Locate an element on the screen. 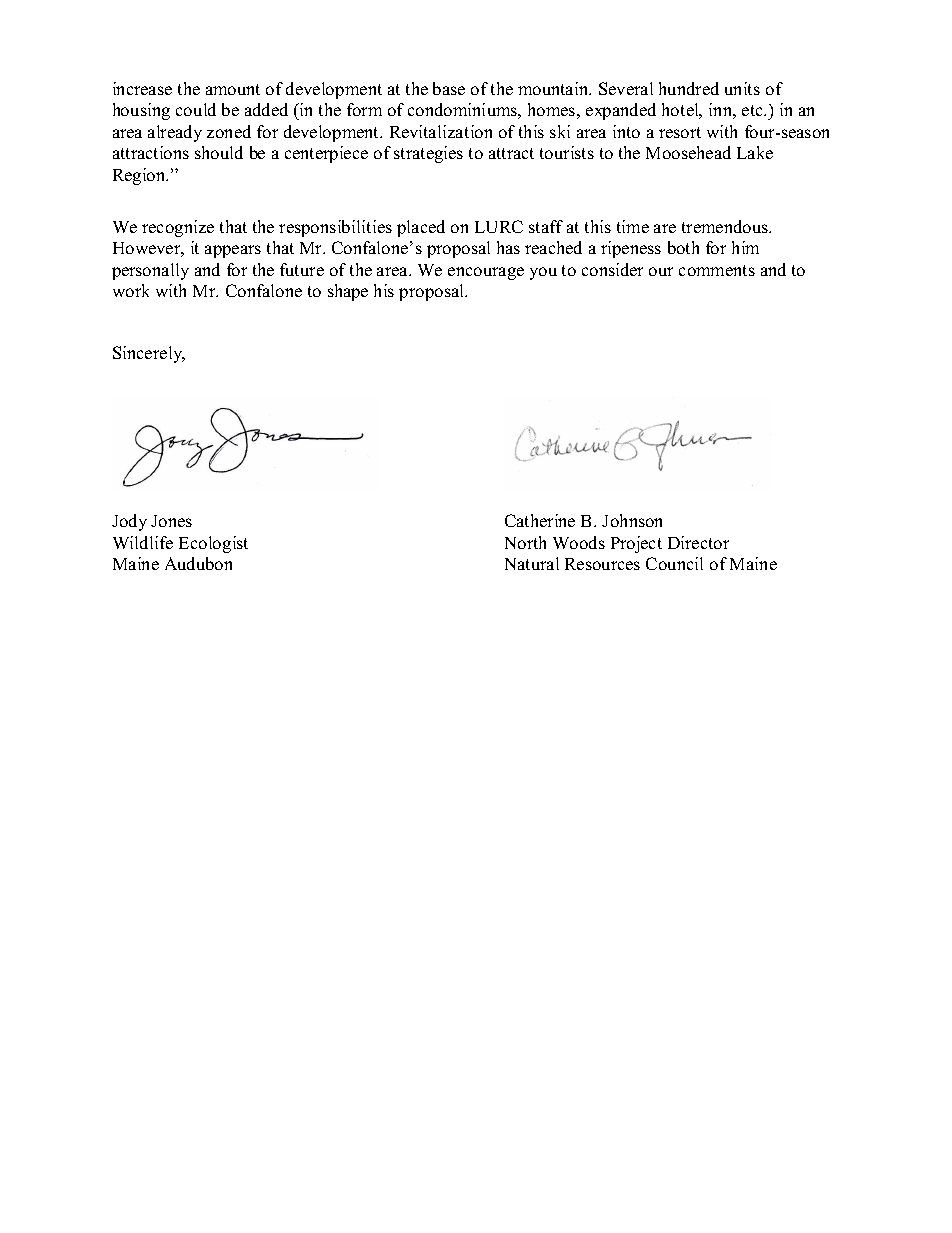 Image resolution: width=952 pixels, height=1233 pixels. shape is located at coordinates (348, 292).
